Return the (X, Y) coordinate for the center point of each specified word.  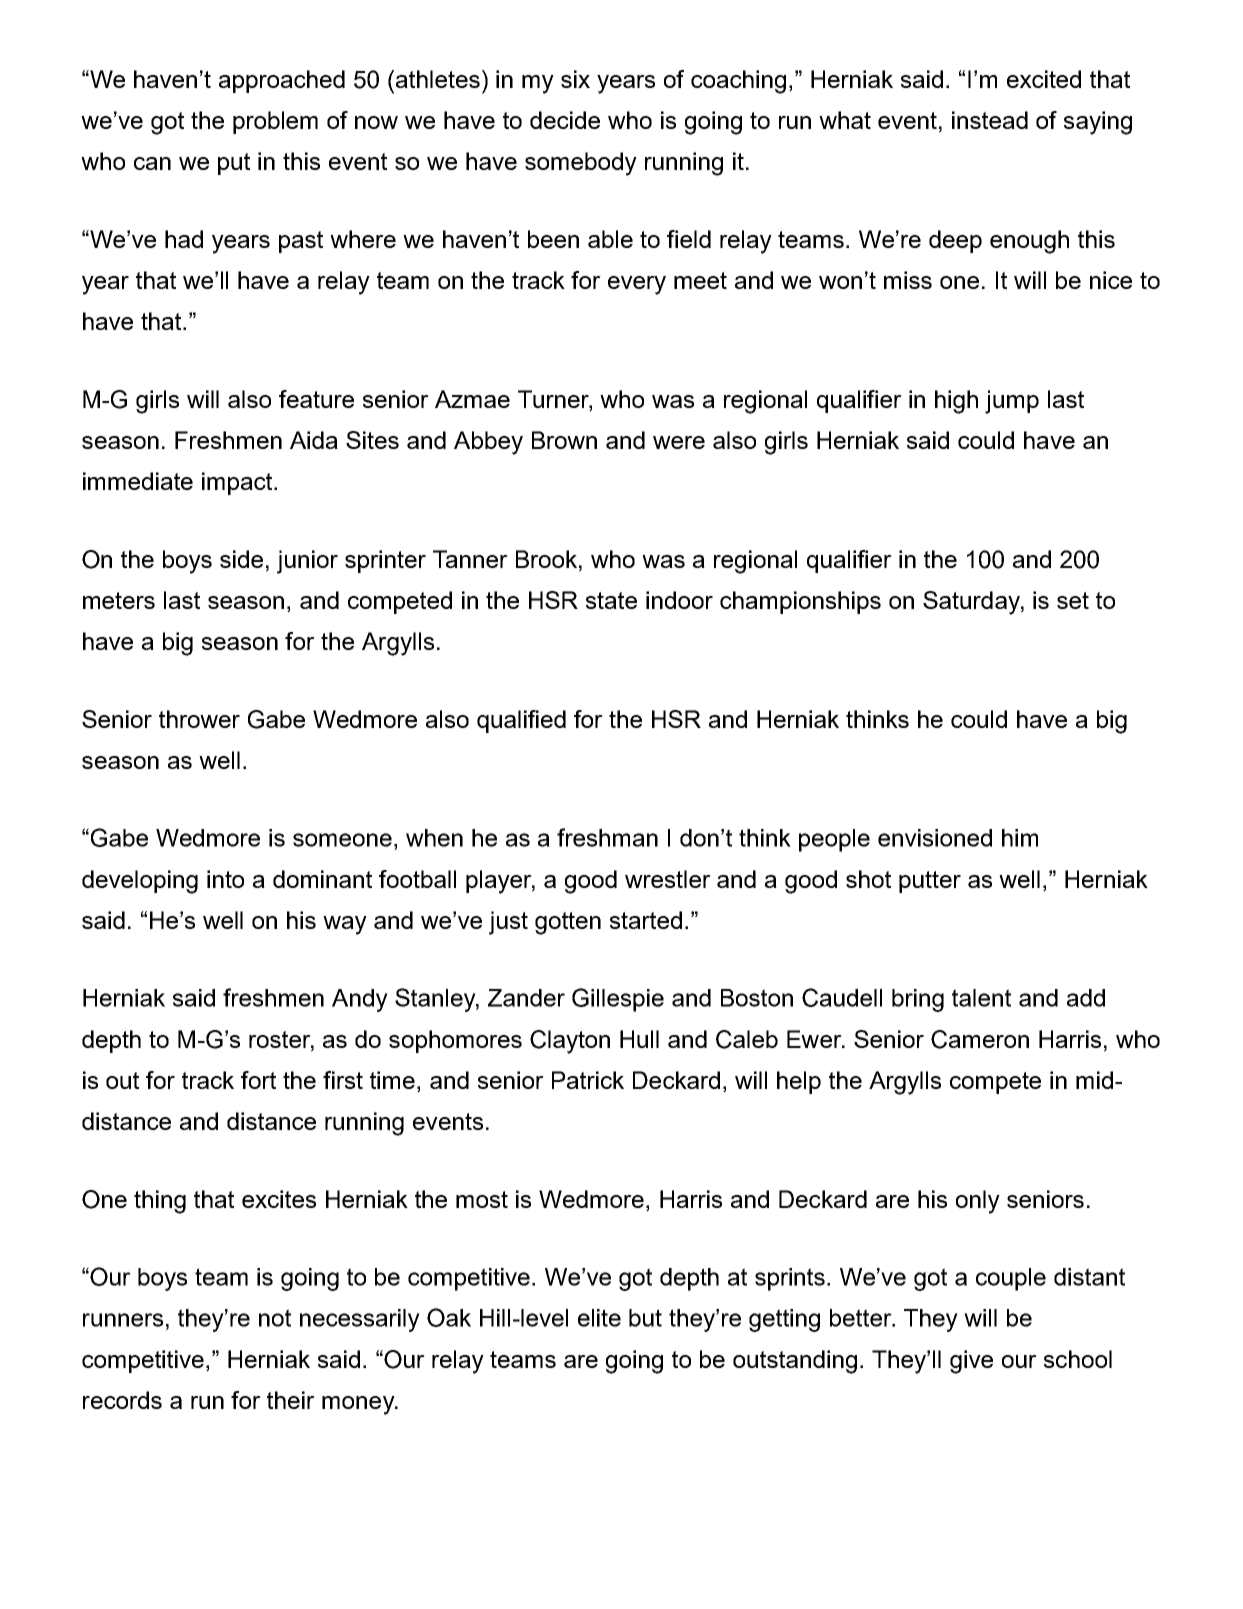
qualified (521, 721)
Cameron (980, 1039)
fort (258, 1080)
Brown (564, 440)
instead (990, 120)
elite (599, 1318)
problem (275, 122)
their (291, 1400)
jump (1012, 402)
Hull (639, 1039)
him (1020, 838)
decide (565, 120)
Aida (314, 440)
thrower (199, 719)
